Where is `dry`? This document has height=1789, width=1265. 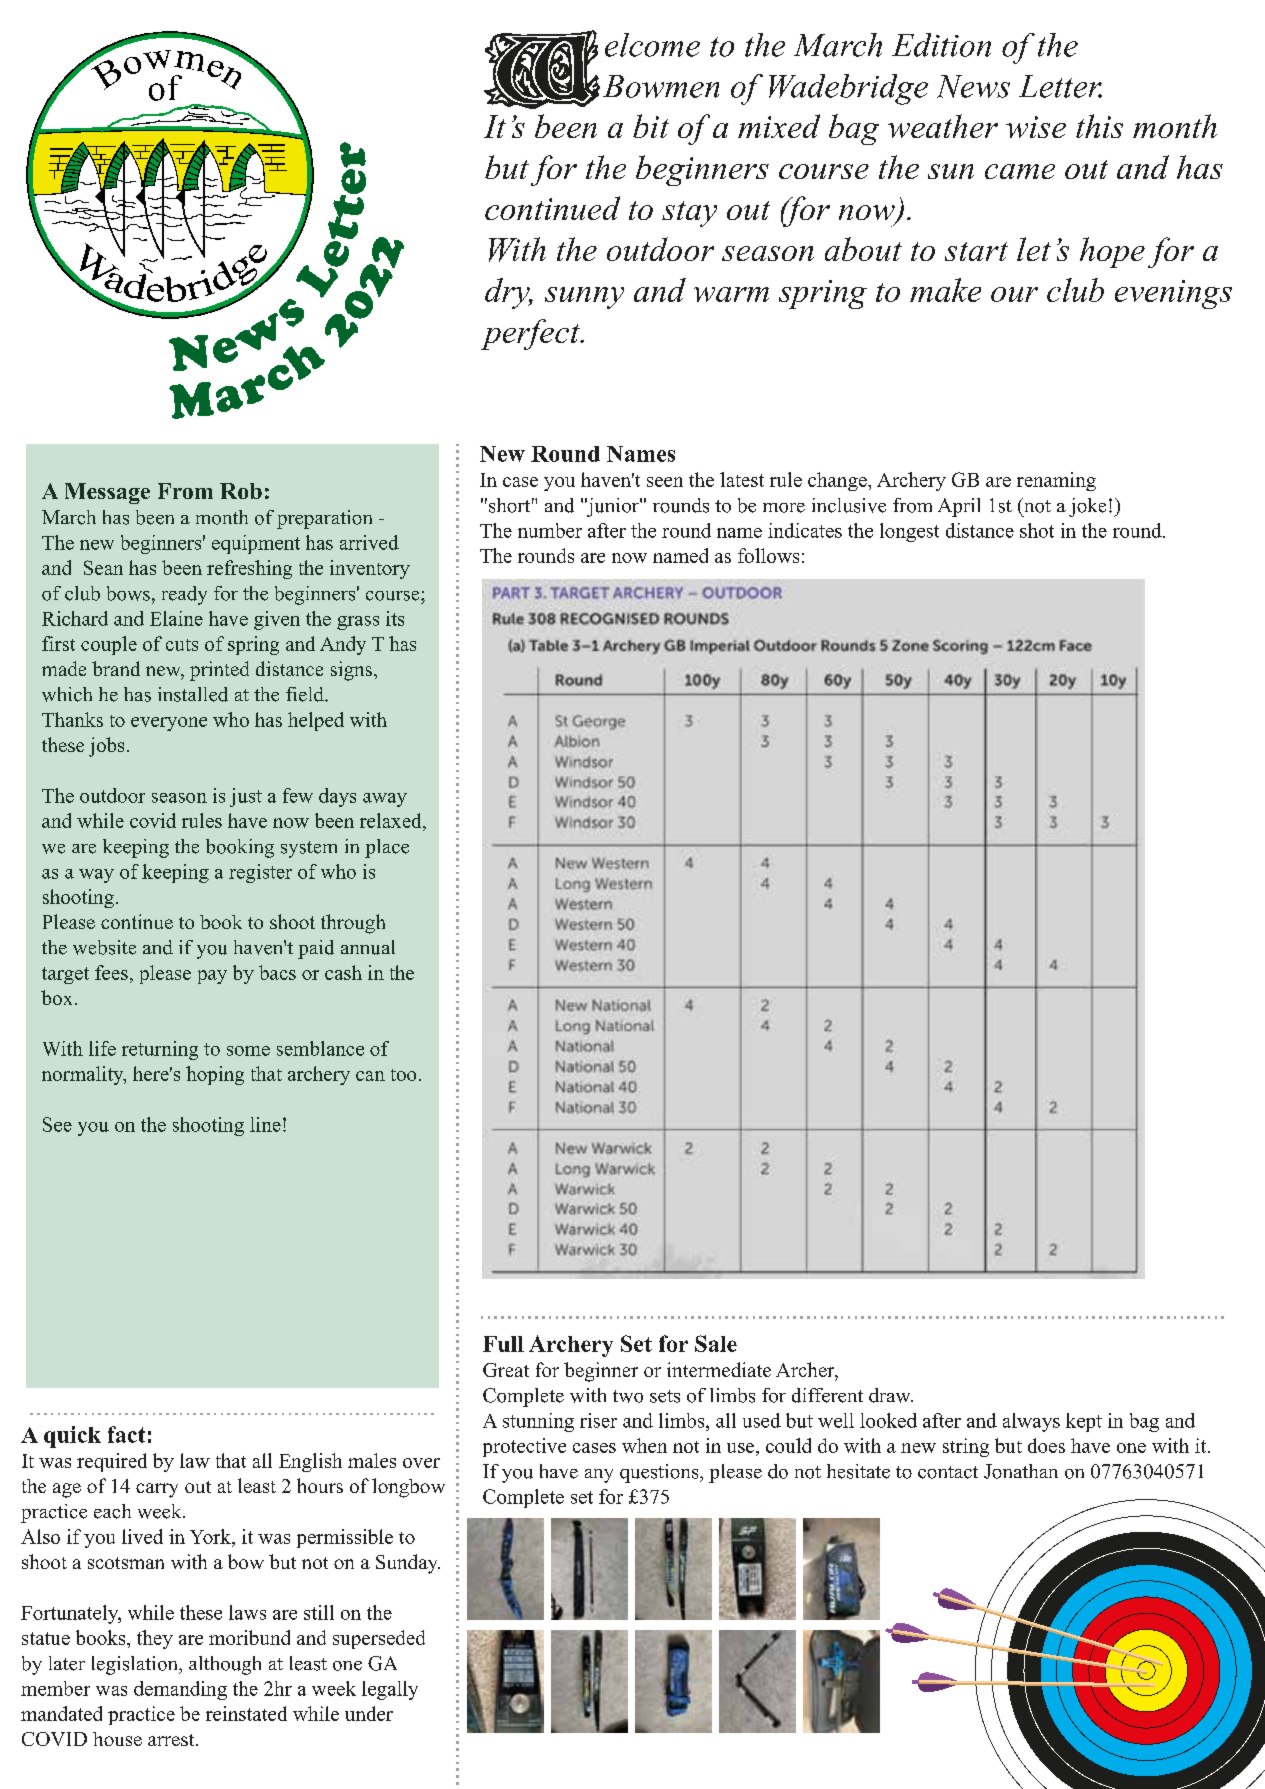
dry is located at coordinates (508, 293).
